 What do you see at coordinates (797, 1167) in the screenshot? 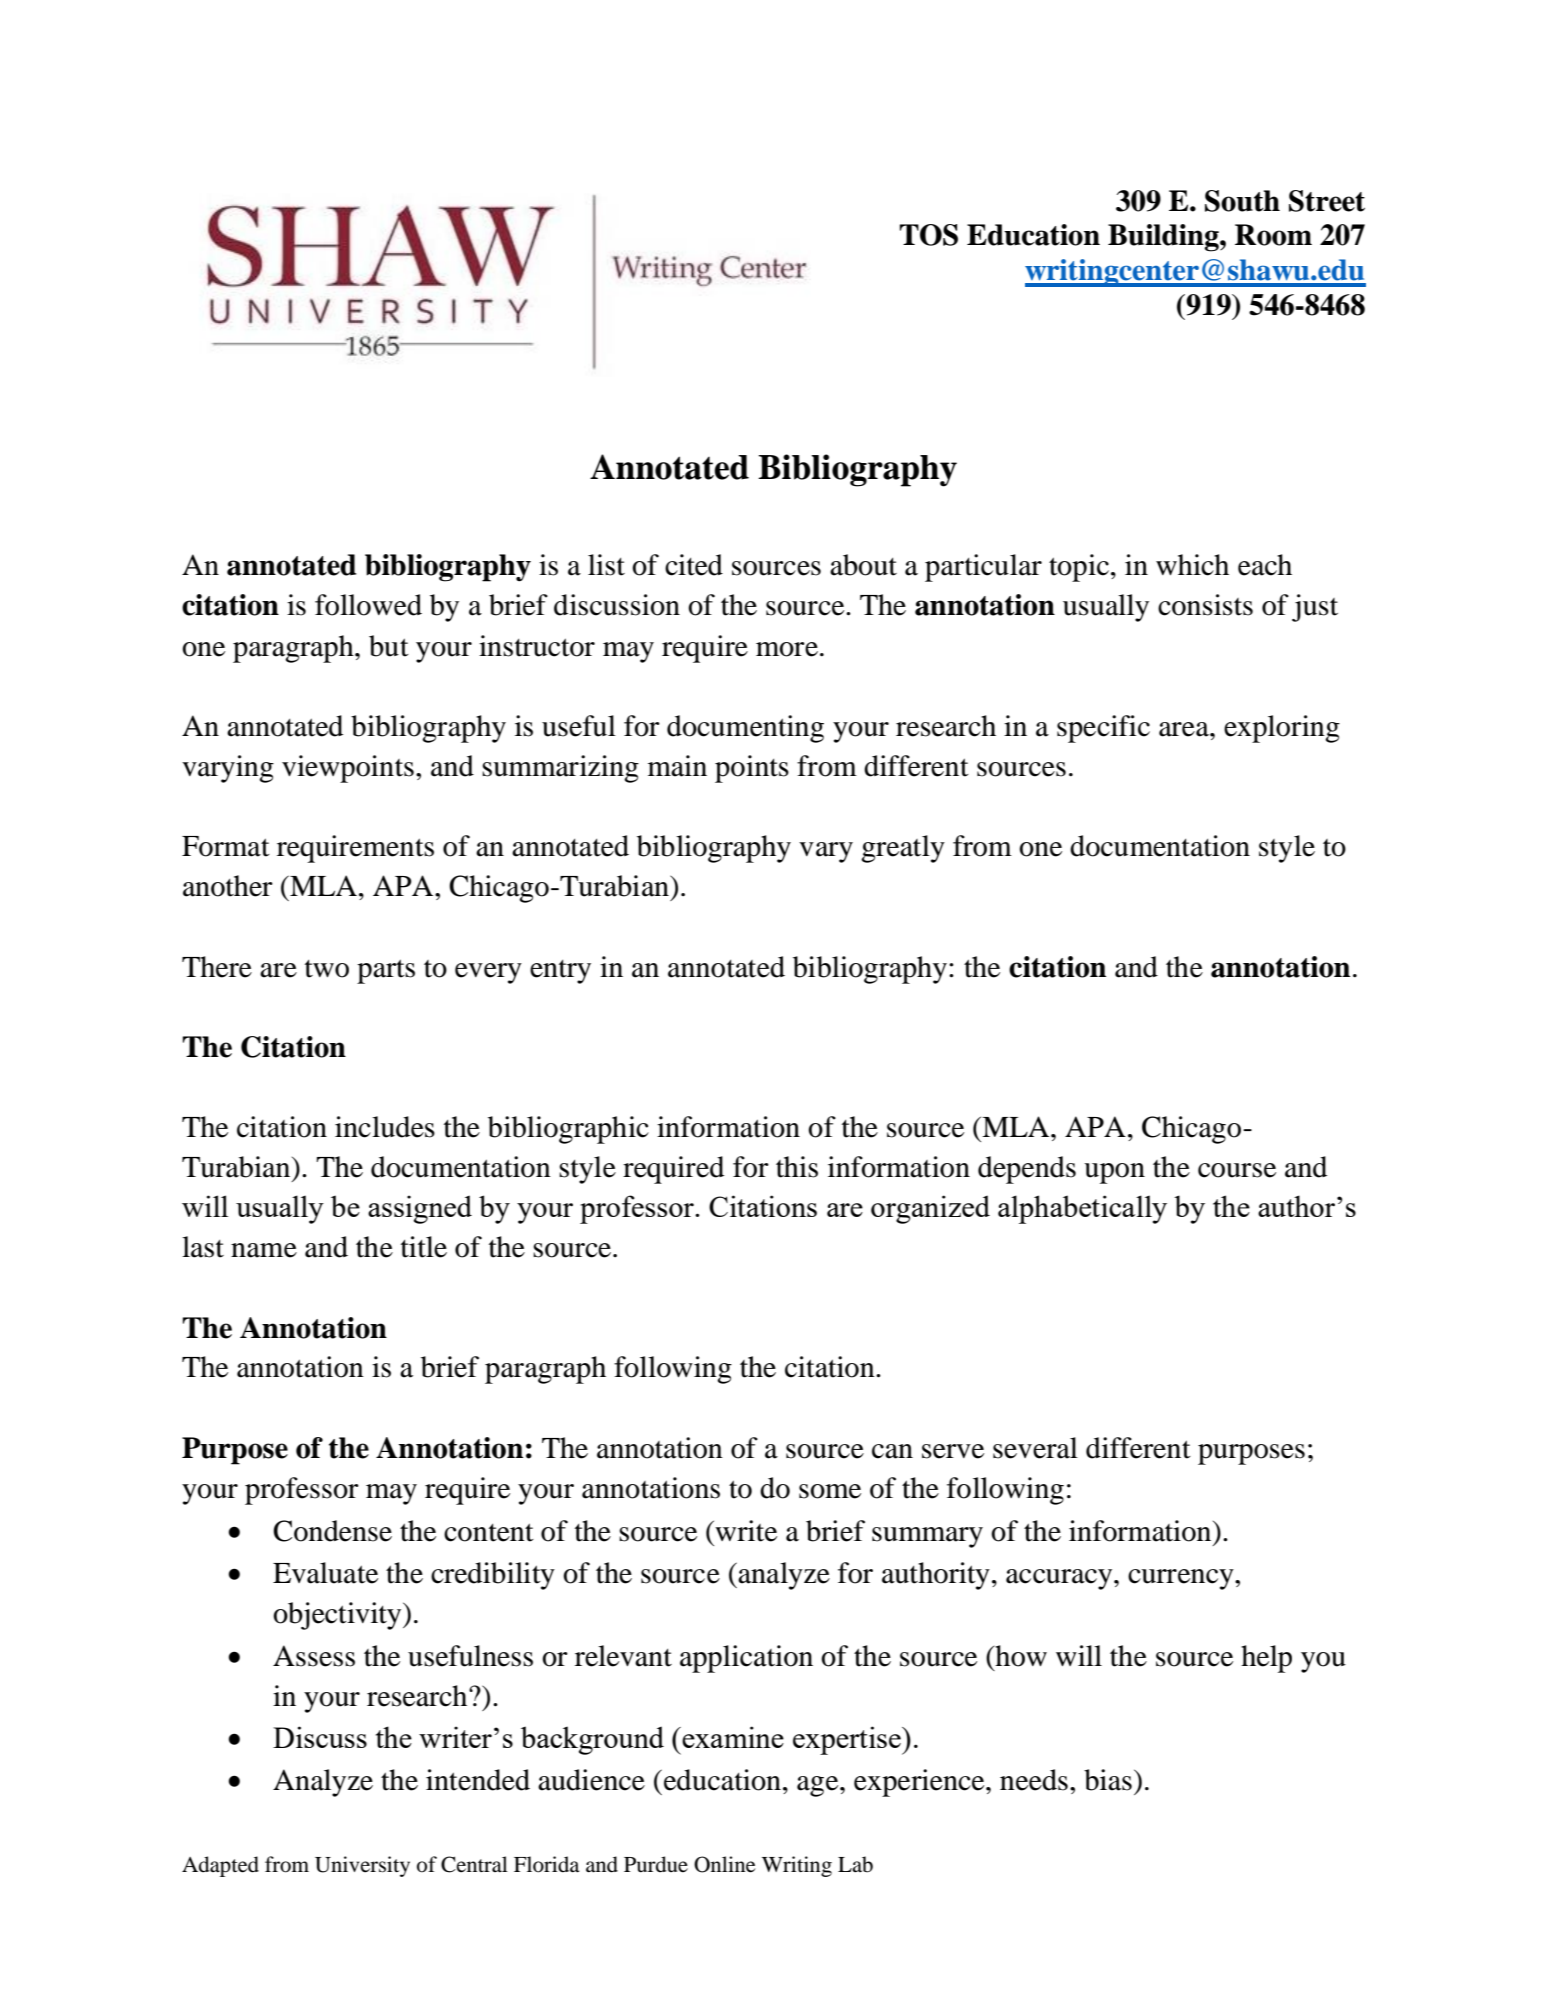
I see `this` at bounding box center [797, 1167].
